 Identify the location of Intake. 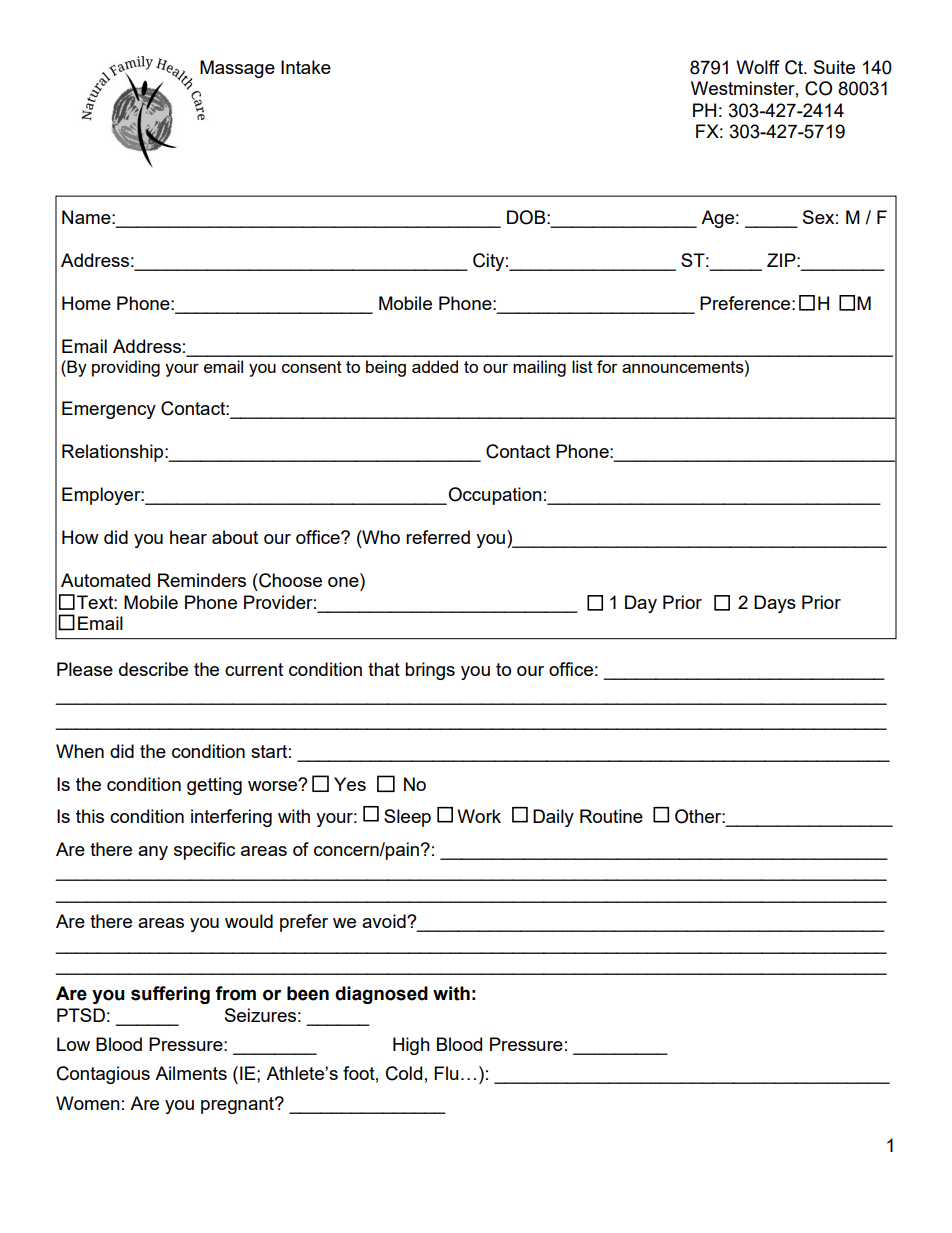
(306, 67).
